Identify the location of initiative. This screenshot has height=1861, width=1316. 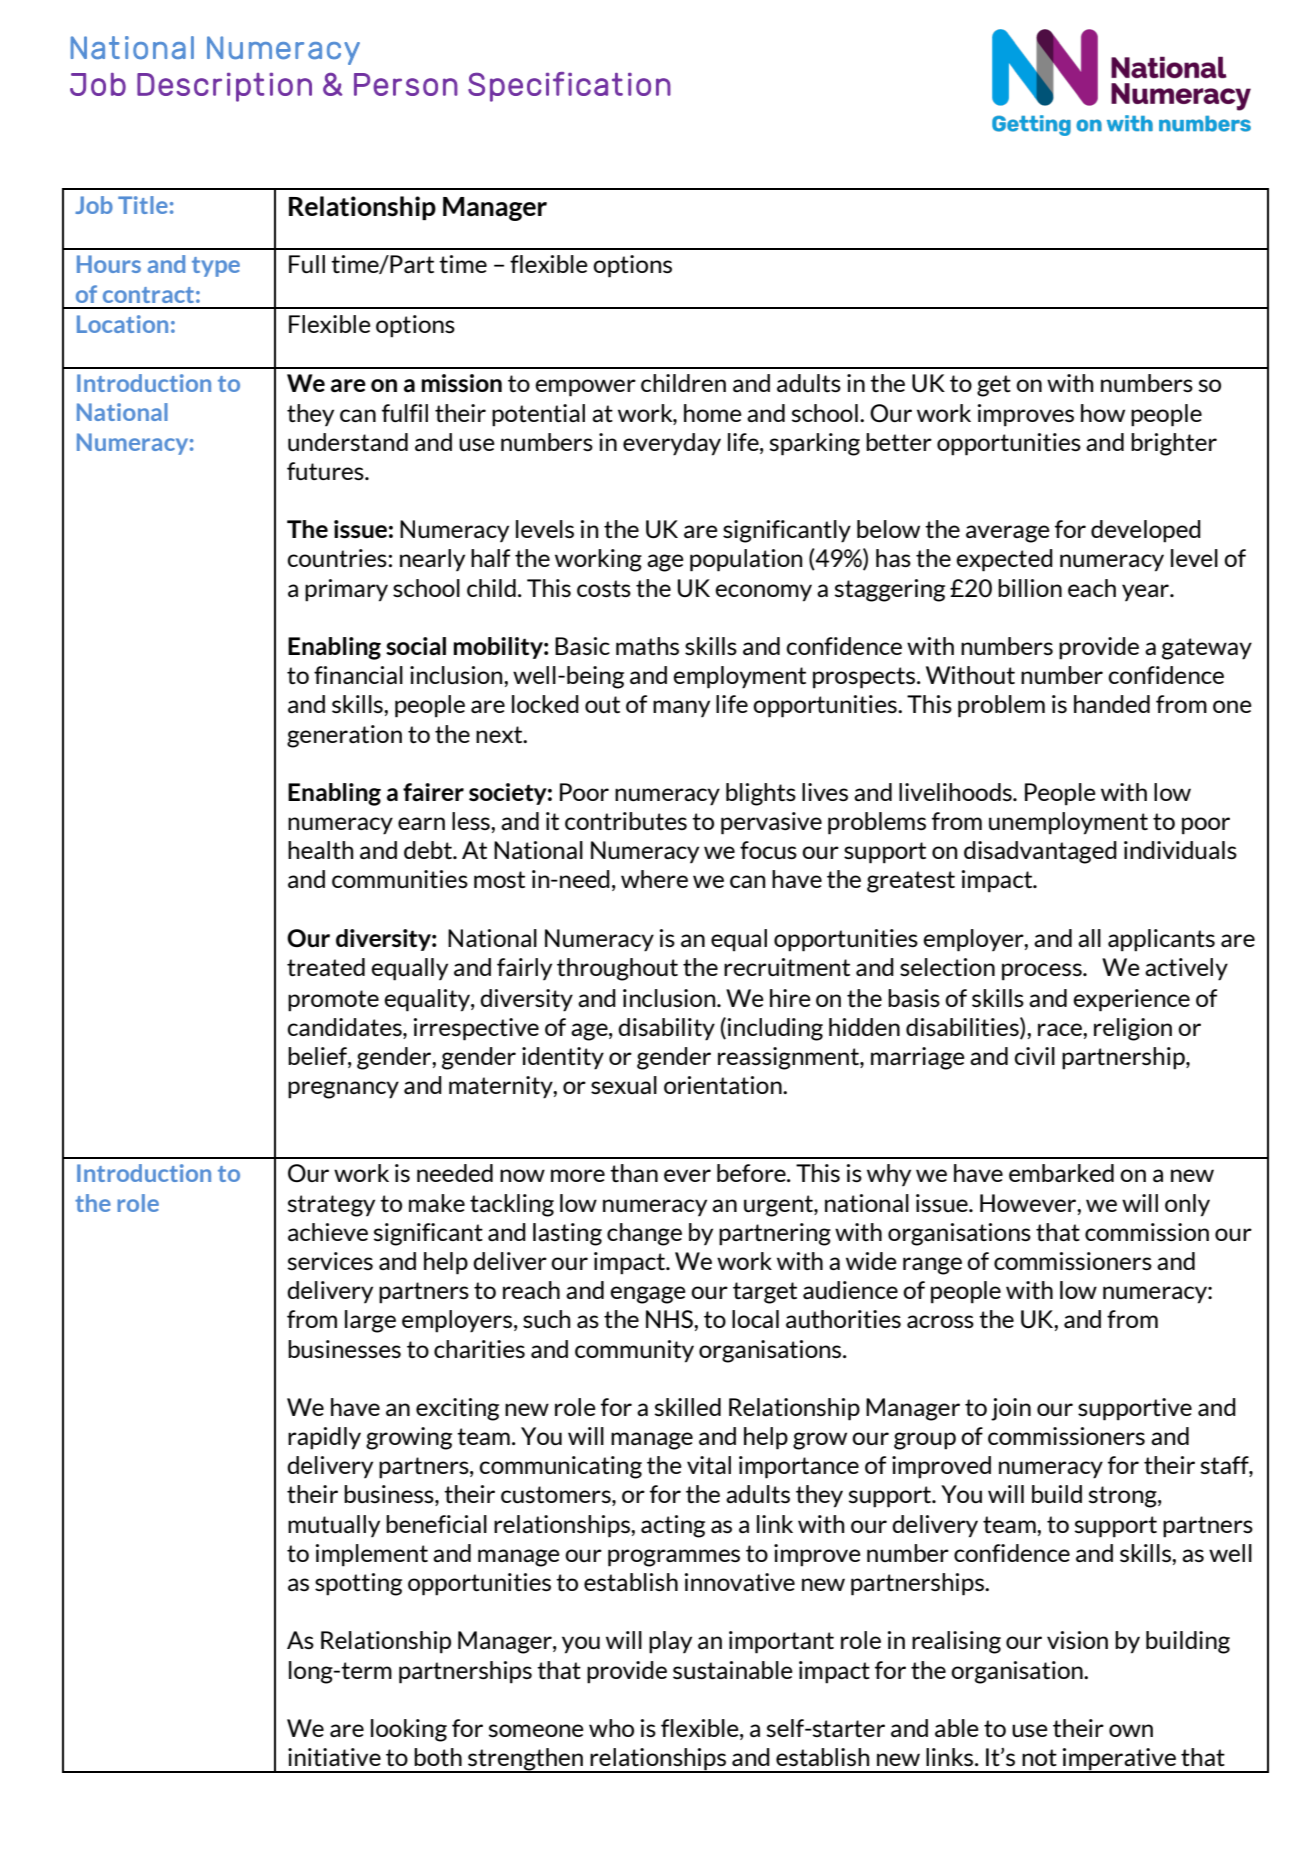
(334, 1757).
